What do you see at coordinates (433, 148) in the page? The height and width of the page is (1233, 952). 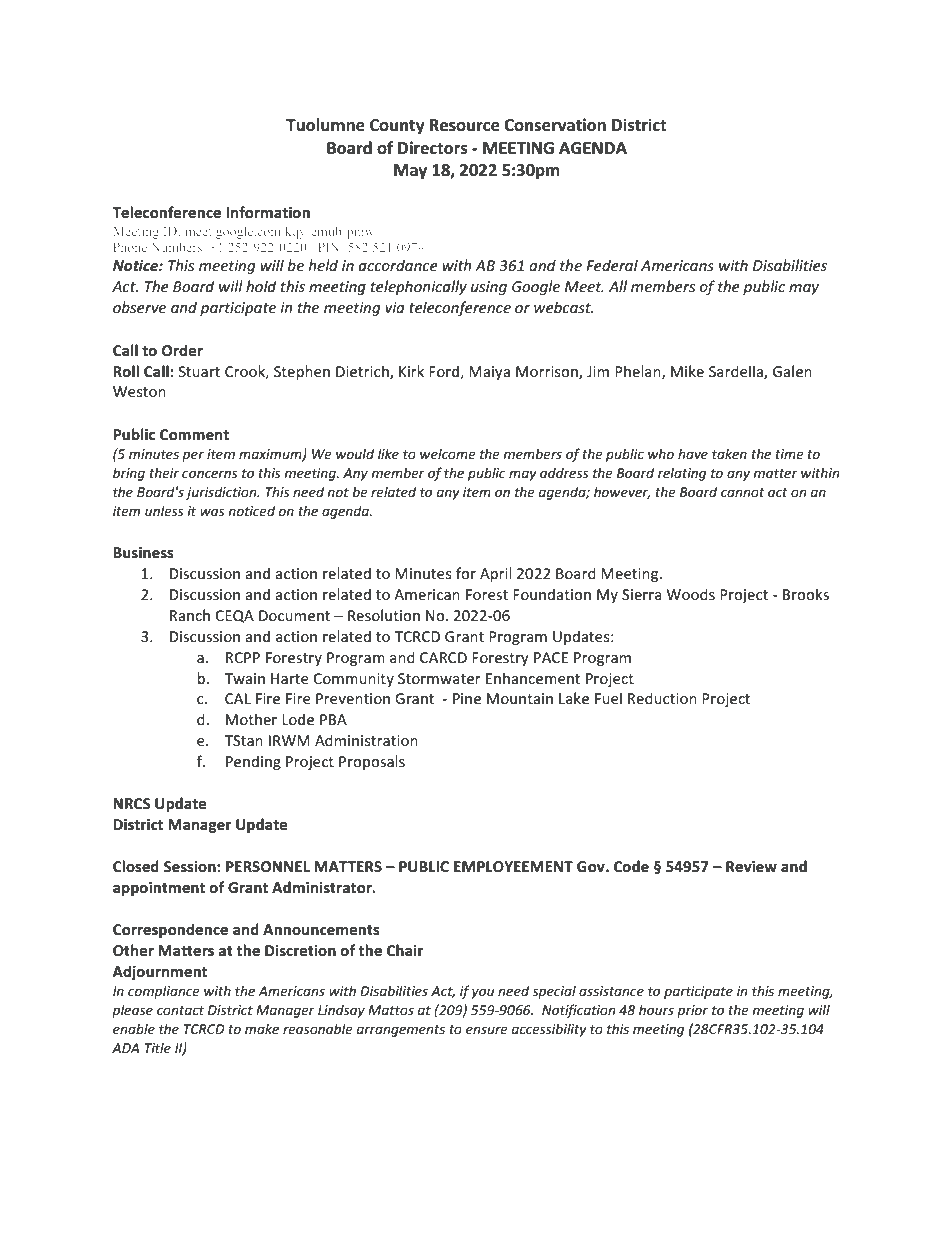 I see `Directors` at bounding box center [433, 148].
